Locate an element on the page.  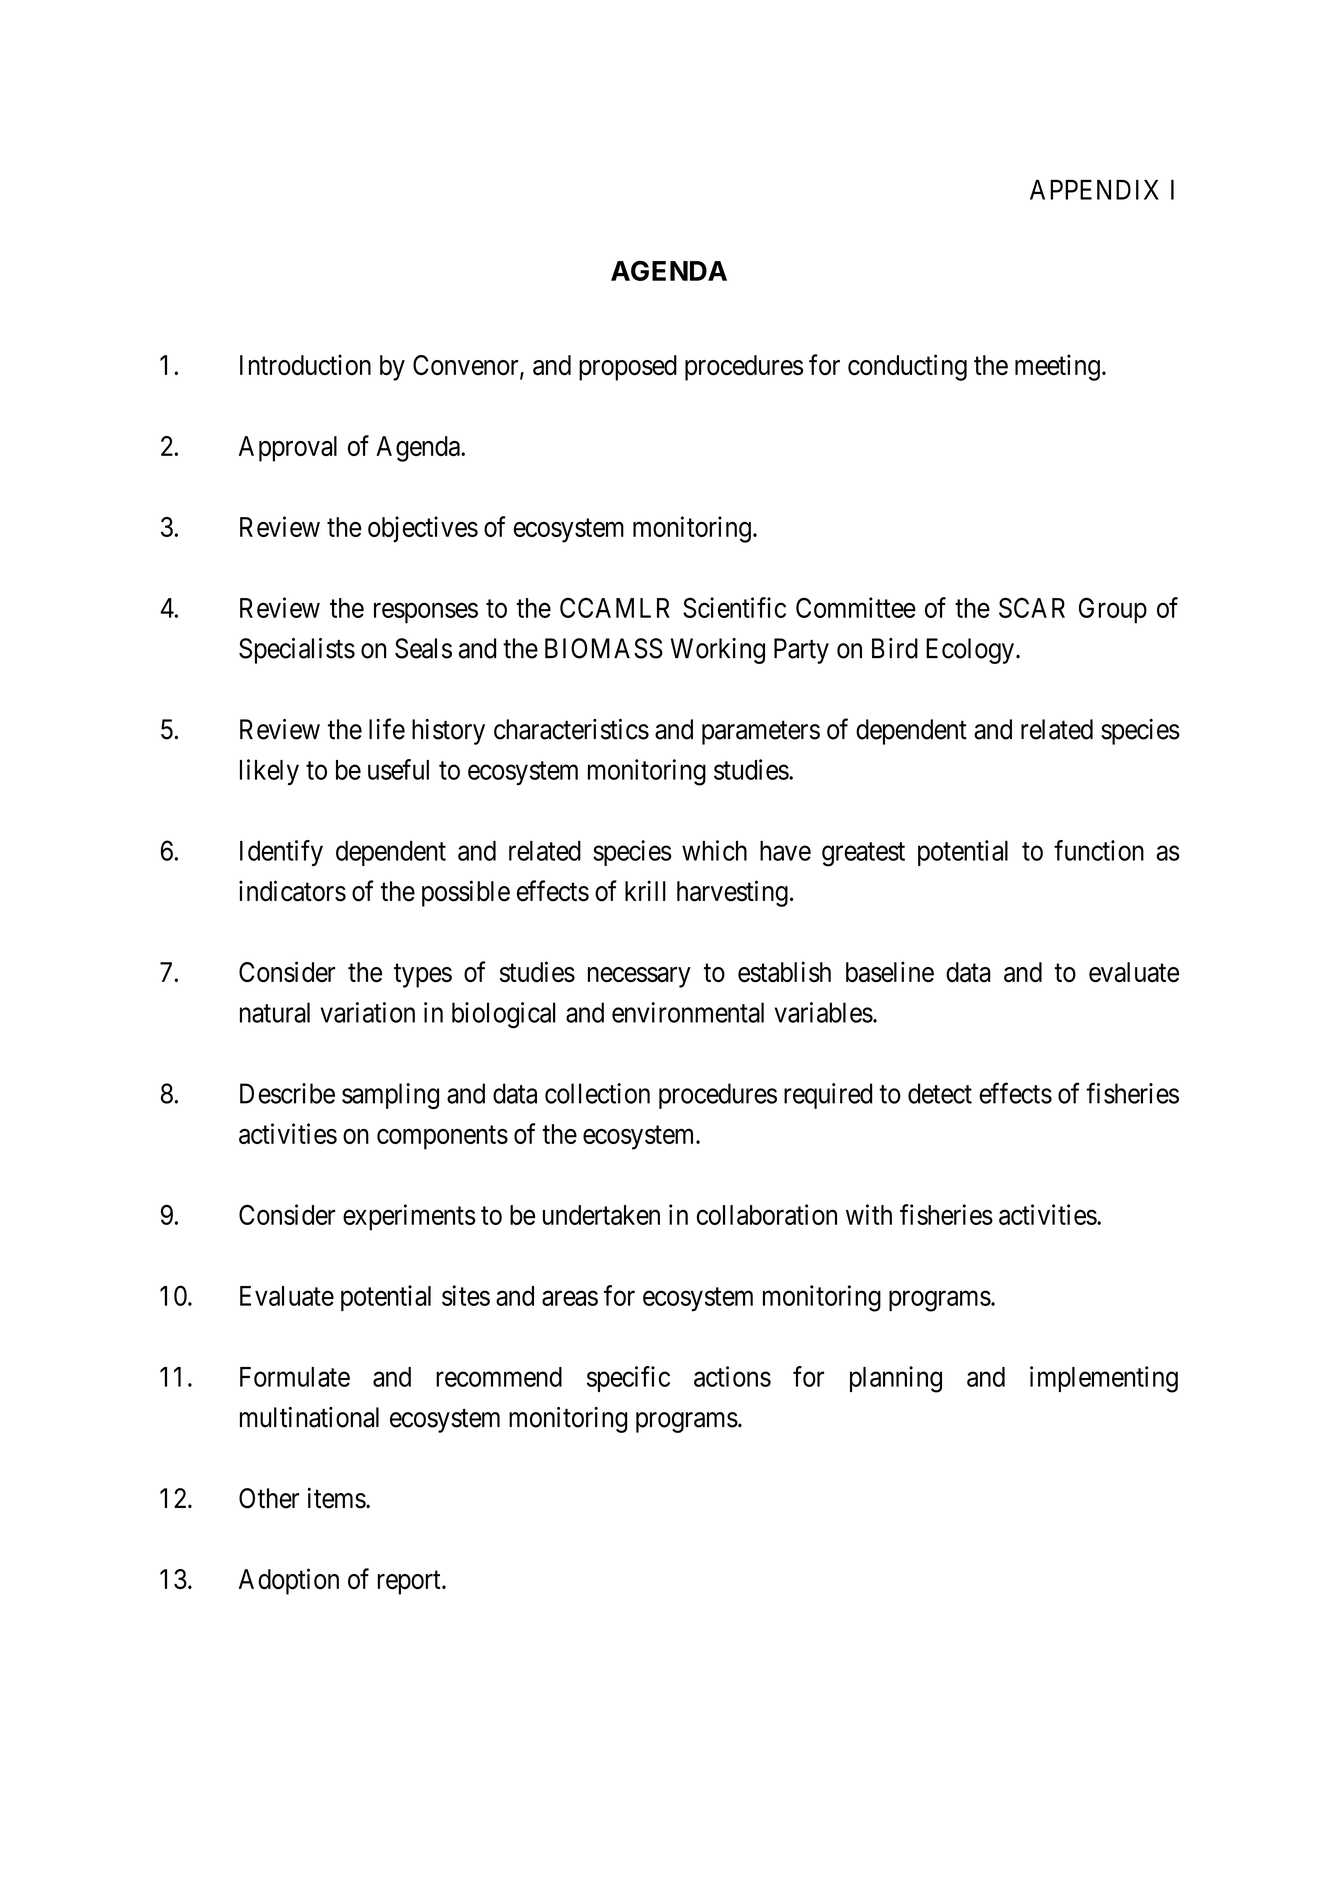
Scientific is located at coordinates (734, 607).
